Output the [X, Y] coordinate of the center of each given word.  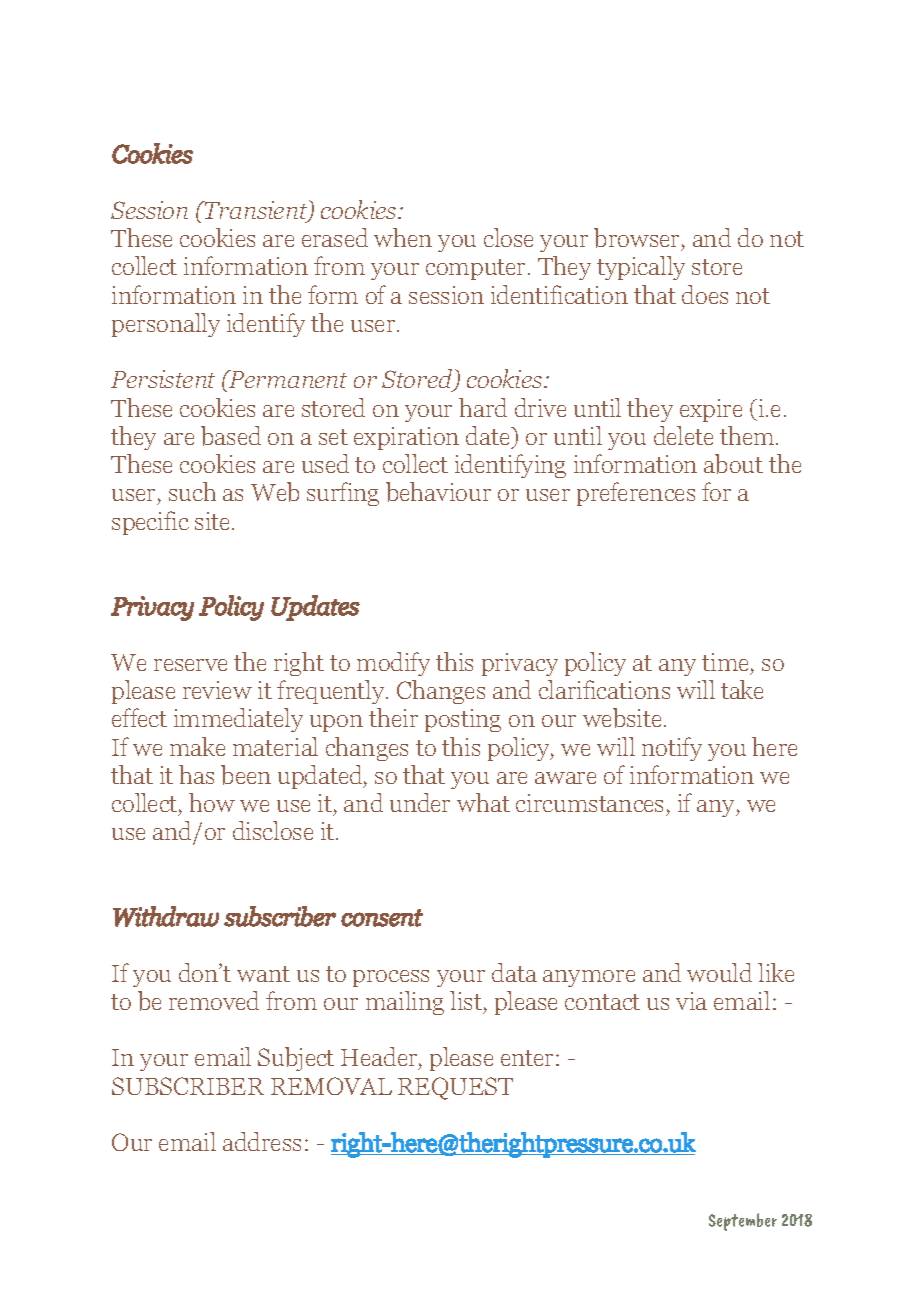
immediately [238, 720]
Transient [256, 211]
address [262, 1141]
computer [477, 269]
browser [638, 239]
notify [672, 749]
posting [463, 720]
